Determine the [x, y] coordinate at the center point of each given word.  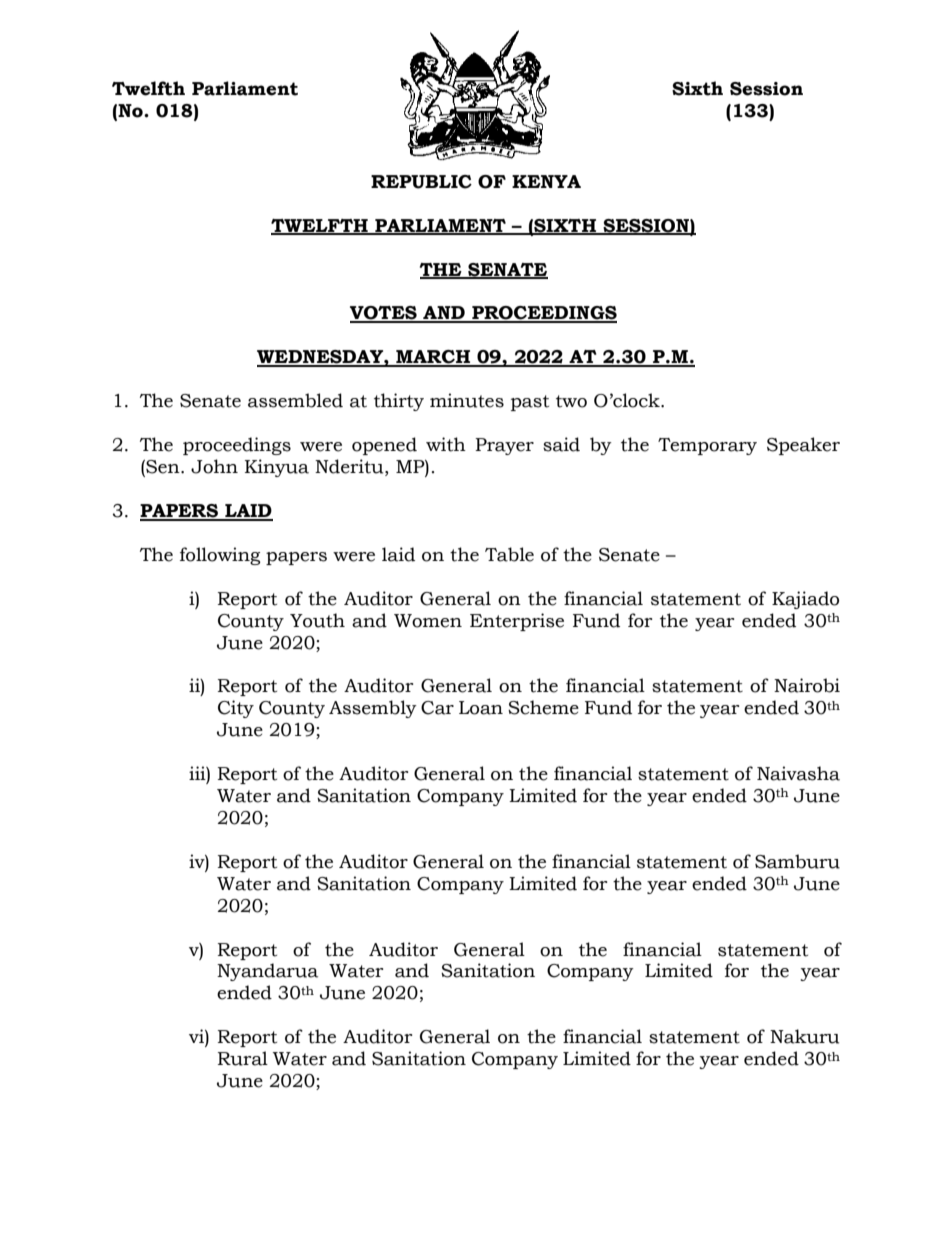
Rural [243, 1058]
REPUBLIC [421, 182]
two [571, 401]
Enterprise [517, 622]
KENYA [546, 181]
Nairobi [807, 685]
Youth [317, 620]
